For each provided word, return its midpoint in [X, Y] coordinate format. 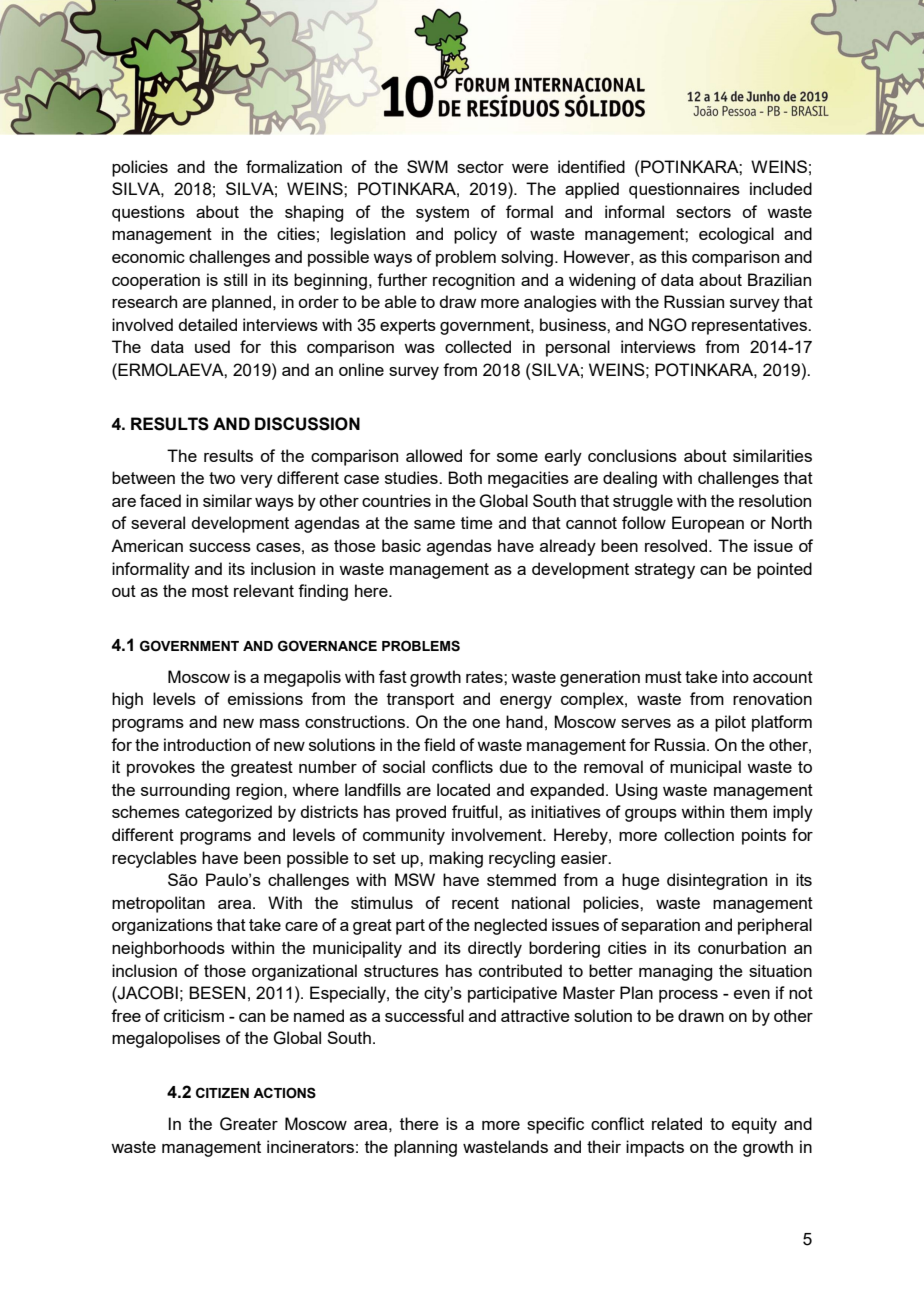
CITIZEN [222, 1092]
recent [475, 903]
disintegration [717, 881]
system [442, 214]
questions [148, 213]
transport [420, 701]
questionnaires [684, 190]
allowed [434, 455]
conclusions [632, 455]
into [735, 676]
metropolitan [158, 904]
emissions [265, 698]
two [222, 478]
